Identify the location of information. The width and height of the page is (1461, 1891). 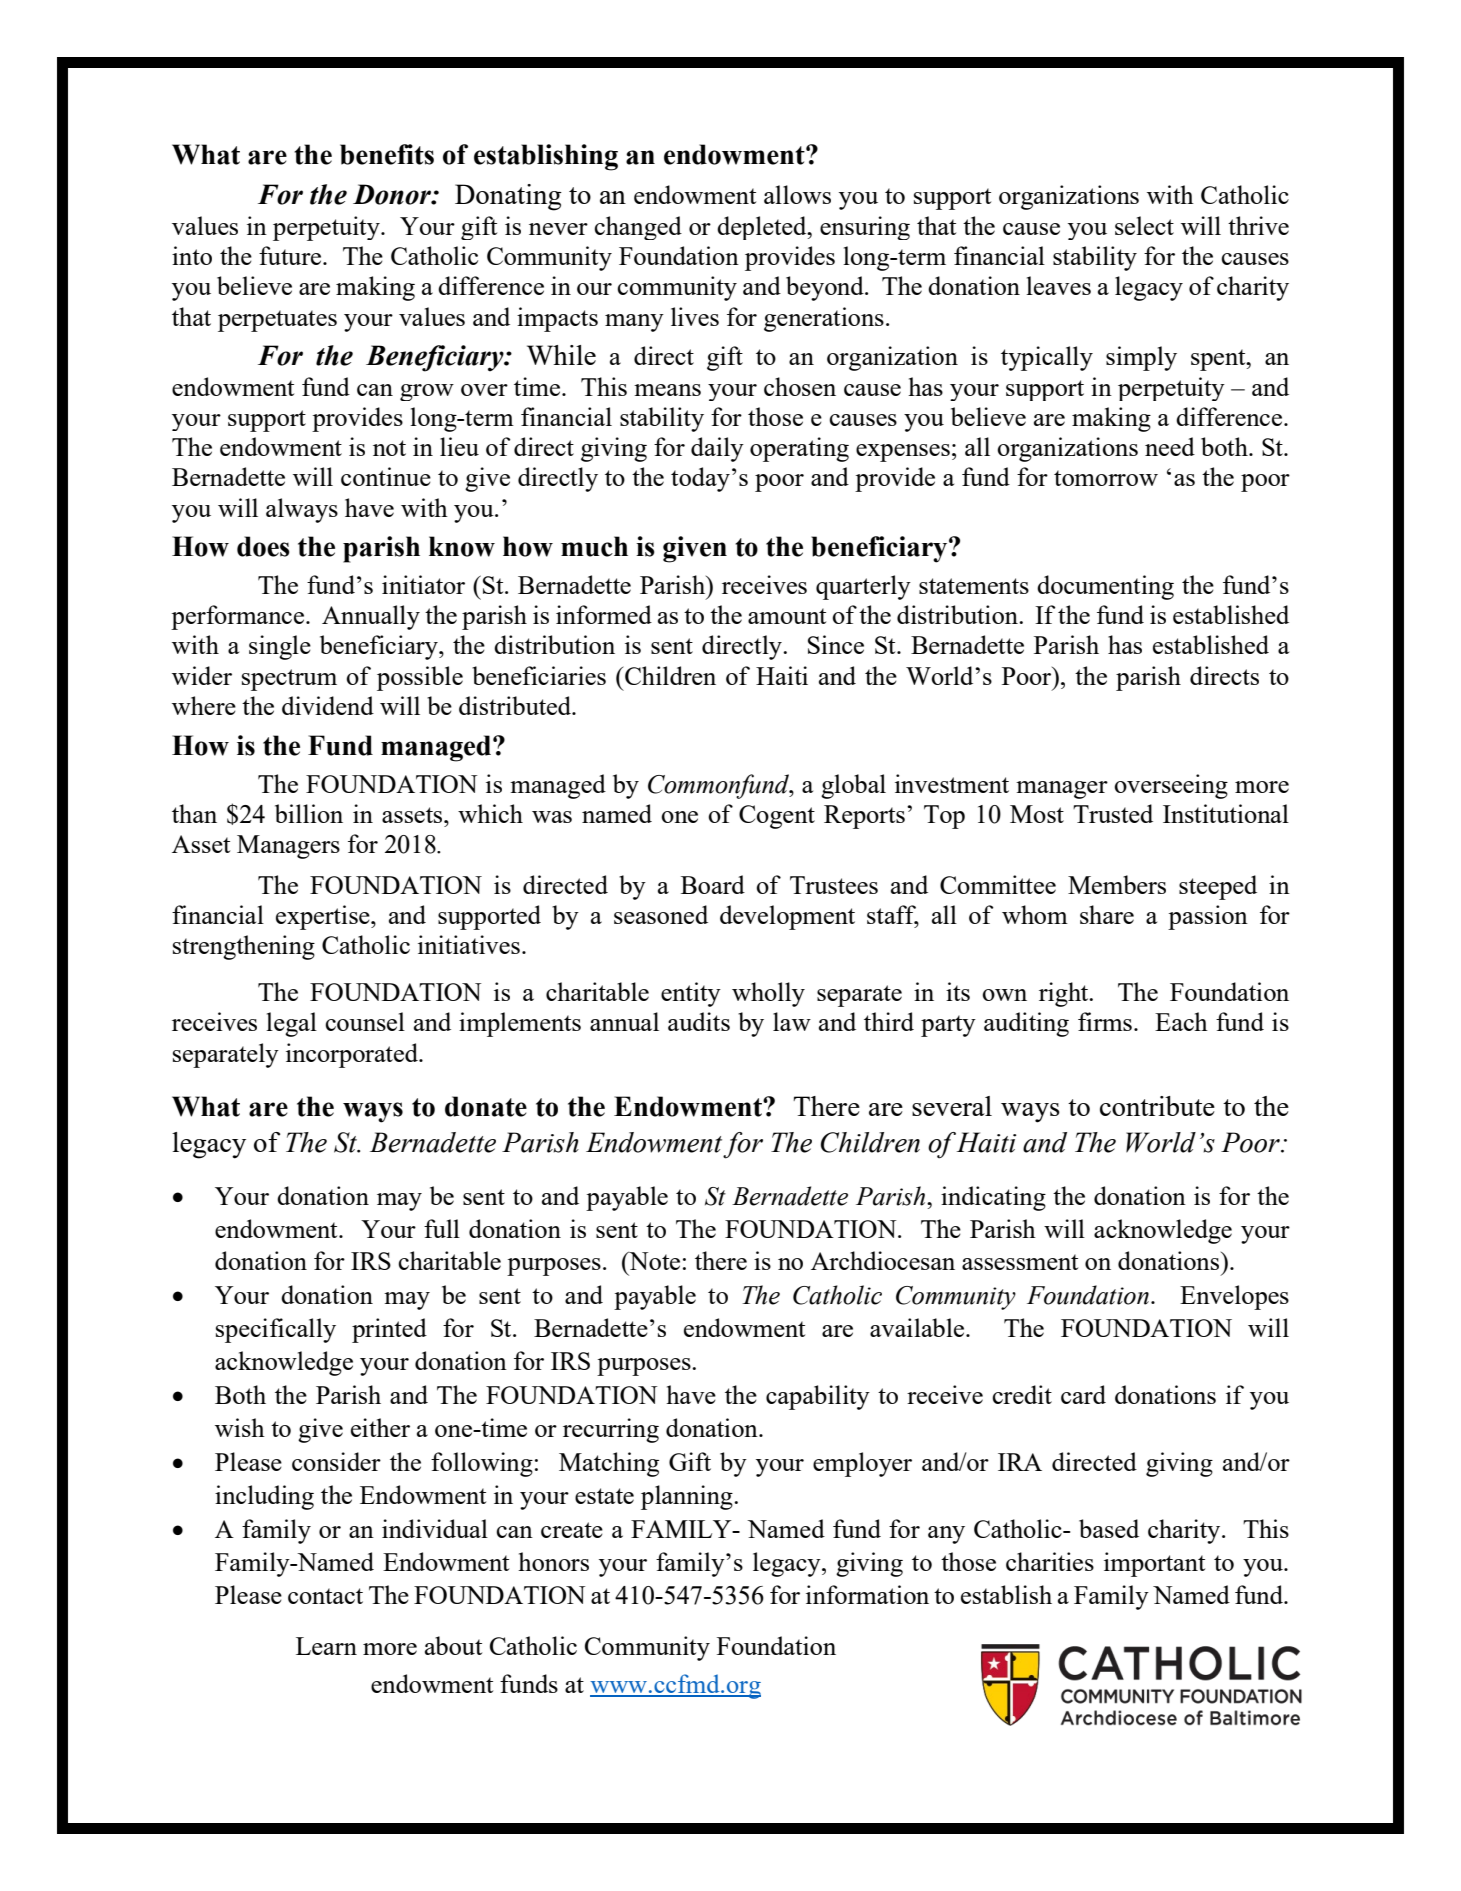
(867, 1594).
